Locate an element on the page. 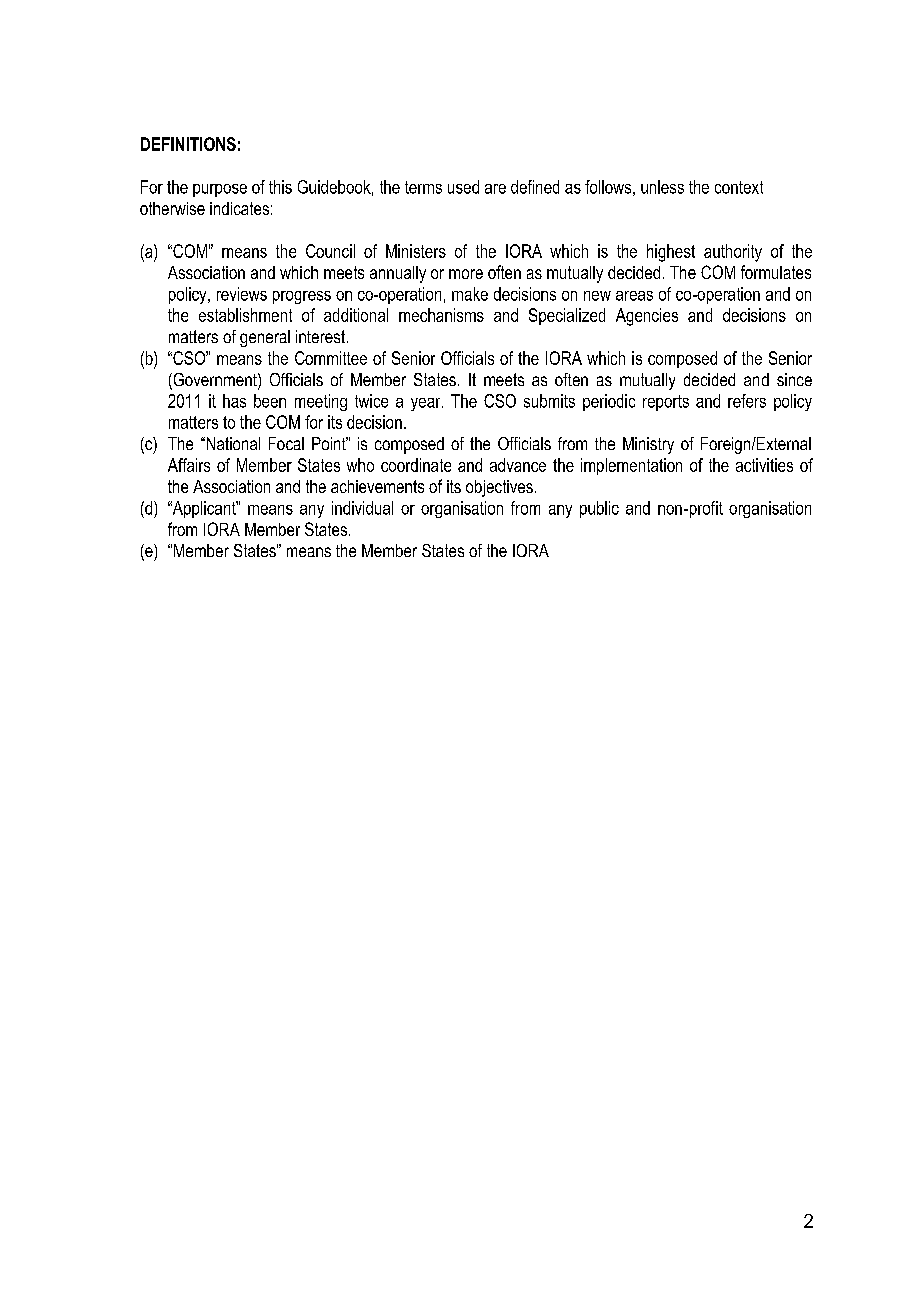 Image resolution: width=924 pixels, height=1308 pixels. mechanisms is located at coordinates (441, 315).
